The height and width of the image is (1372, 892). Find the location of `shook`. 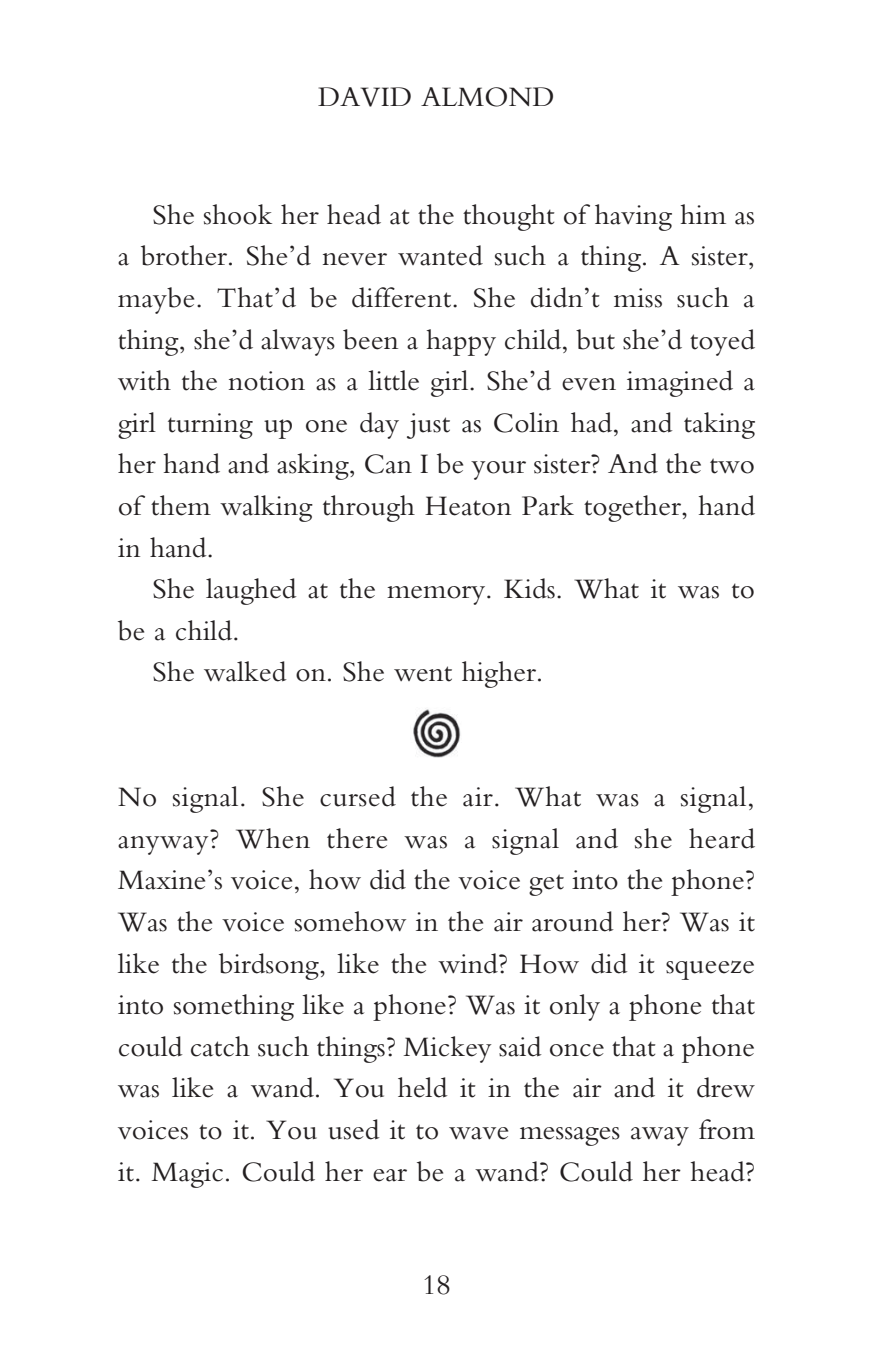

shook is located at coordinates (238, 214).
